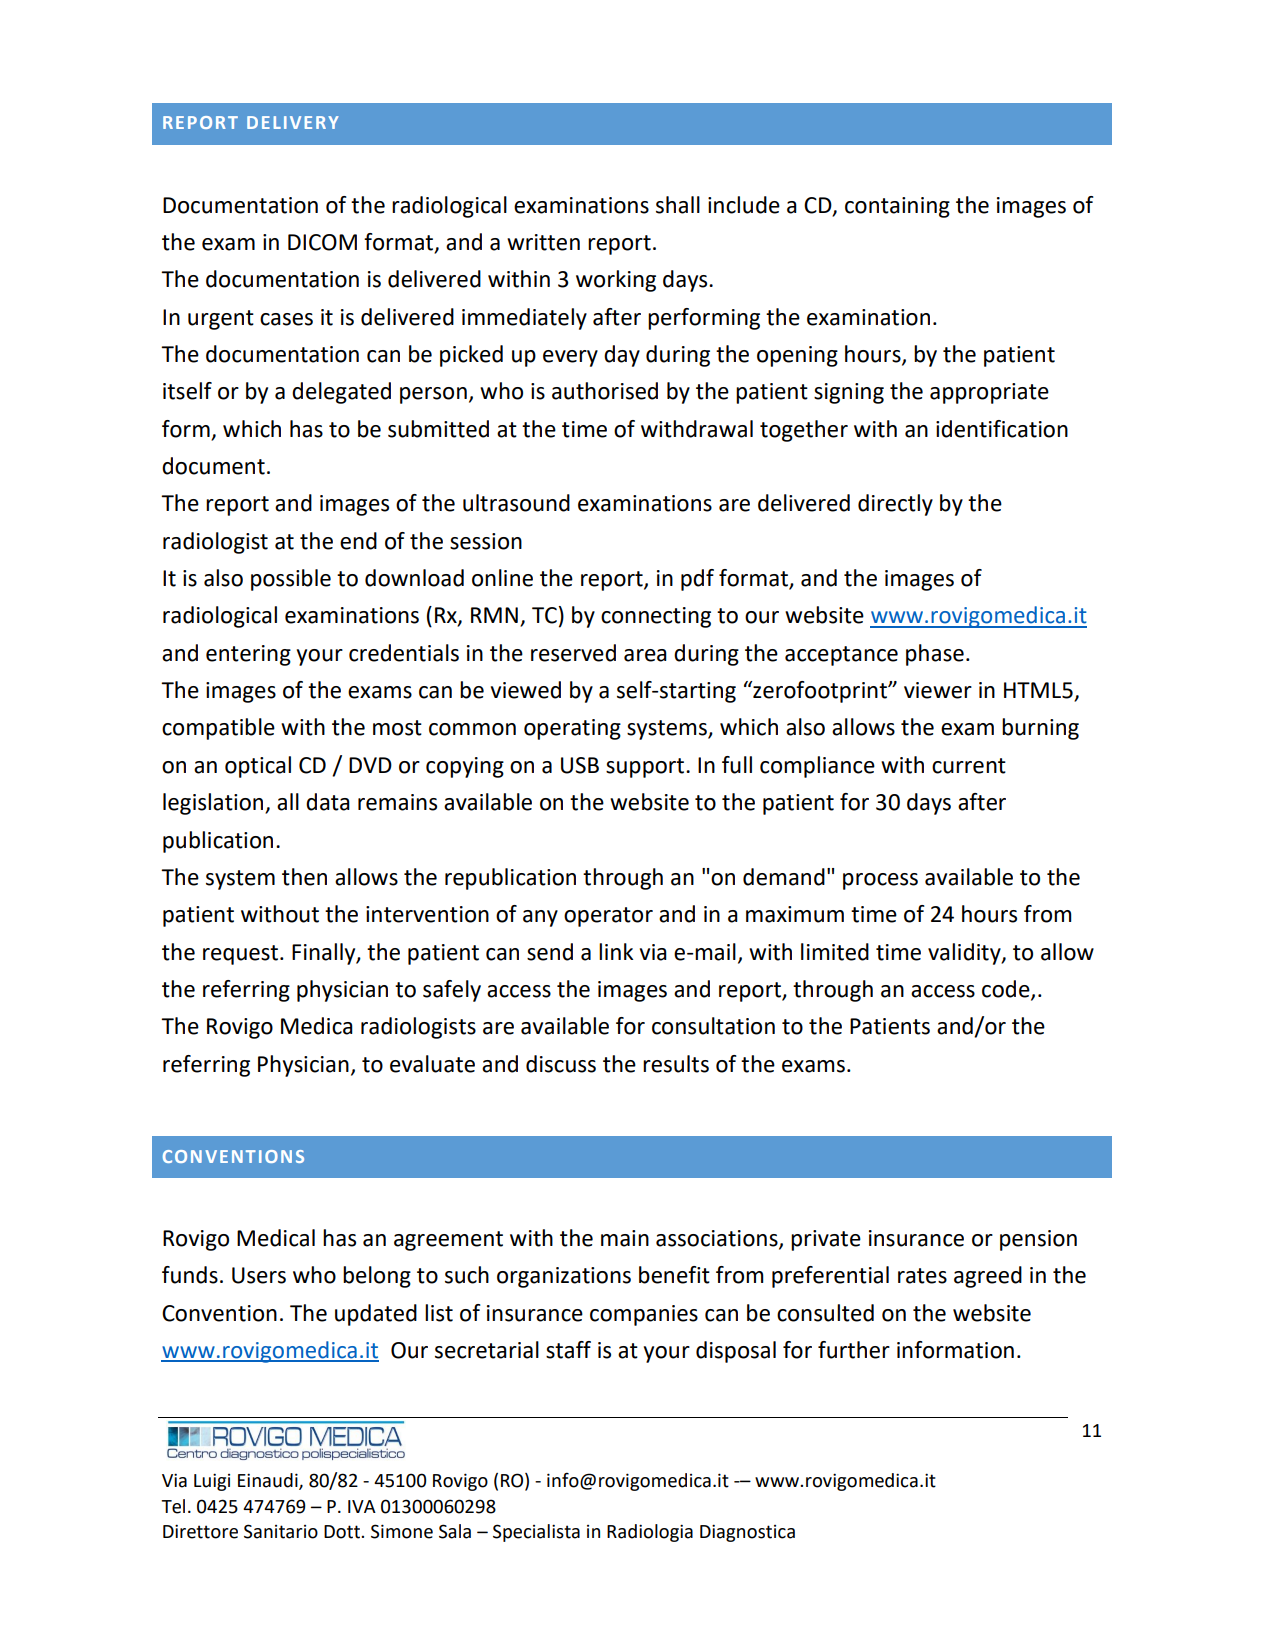  Describe the element at coordinates (328, 802) in the page. I see `data` at that location.
